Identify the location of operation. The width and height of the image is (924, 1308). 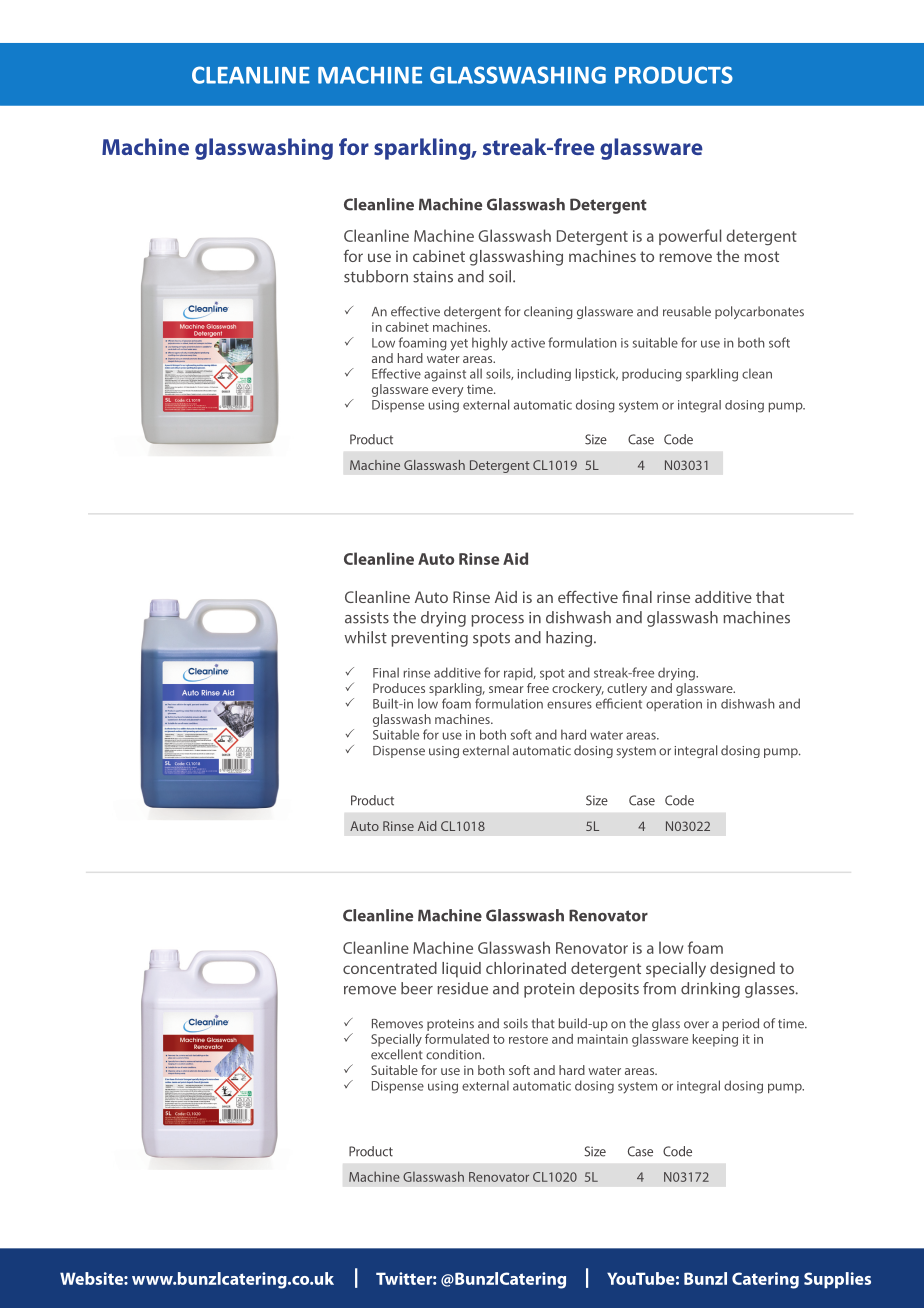
(674, 705).
